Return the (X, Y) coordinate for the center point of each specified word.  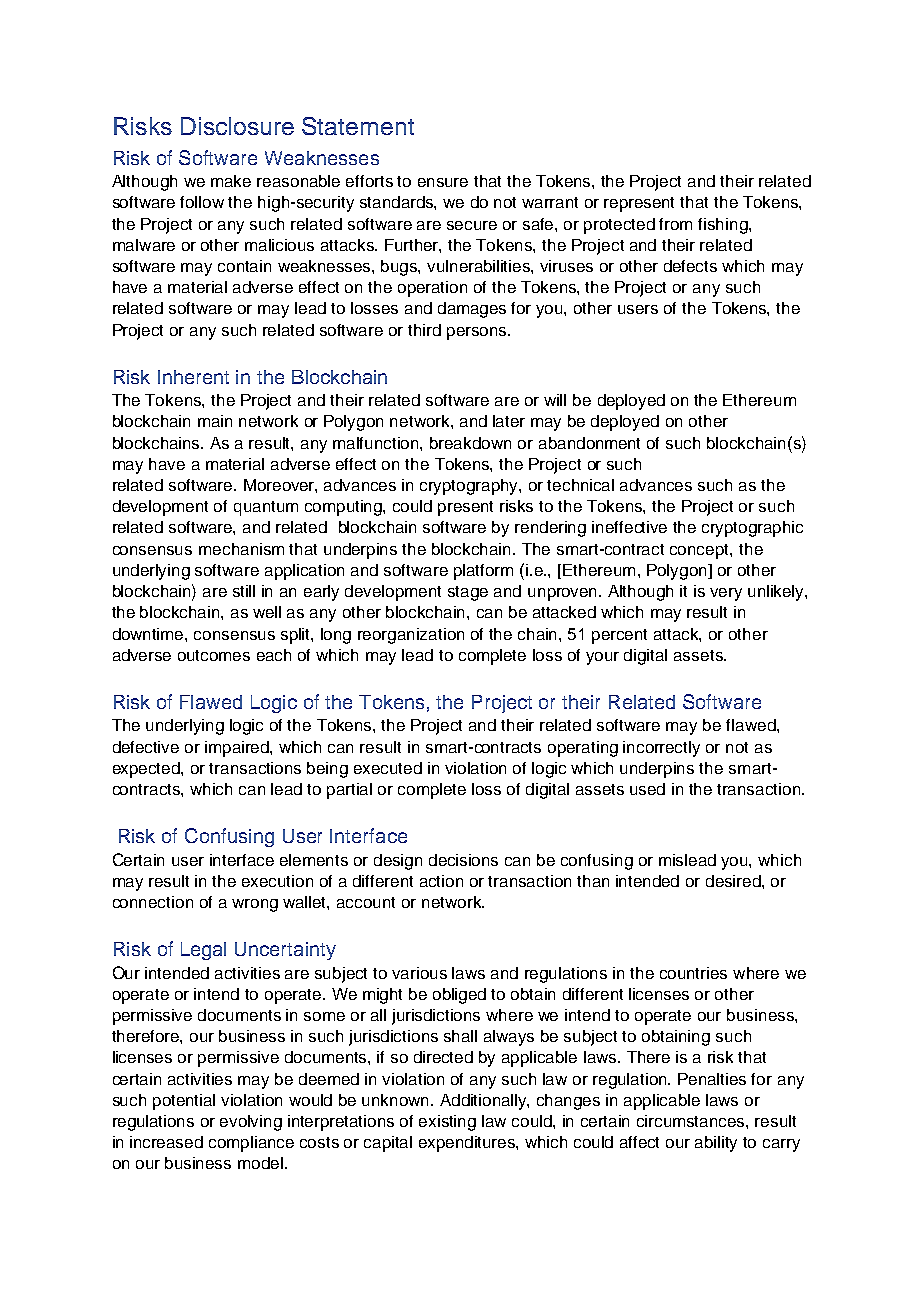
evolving (251, 1123)
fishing (724, 226)
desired (734, 881)
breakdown (470, 443)
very (726, 594)
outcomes (214, 655)
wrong (255, 905)
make (231, 181)
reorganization (411, 636)
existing (447, 1123)
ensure (443, 182)
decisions (463, 860)
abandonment (589, 443)
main (215, 421)
